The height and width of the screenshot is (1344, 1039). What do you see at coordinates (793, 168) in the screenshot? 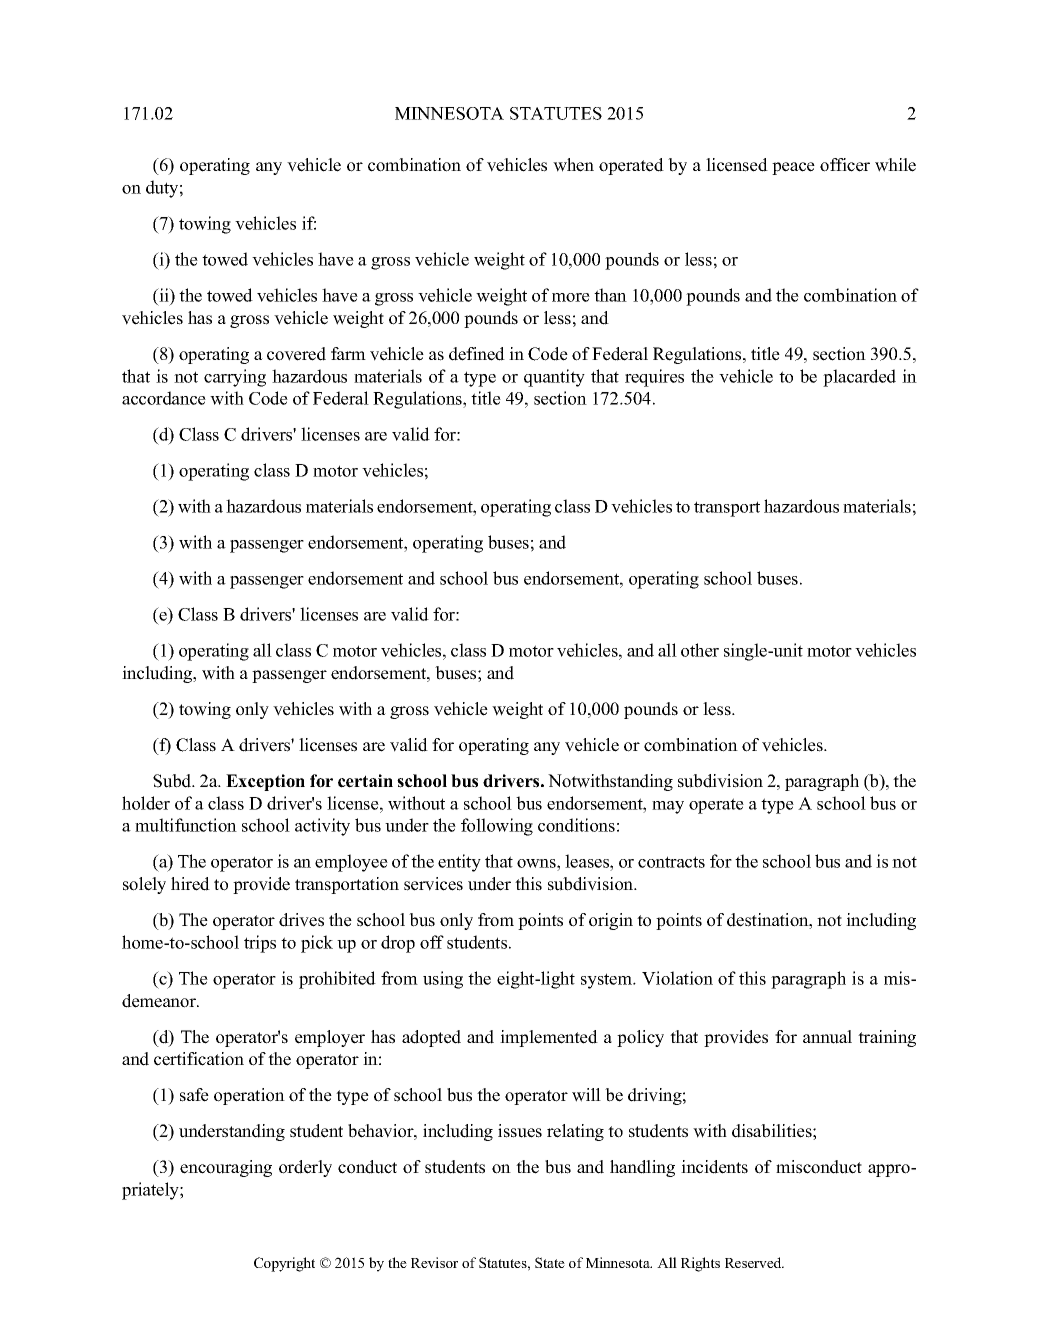
I see `peace` at bounding box center [793, 168].
